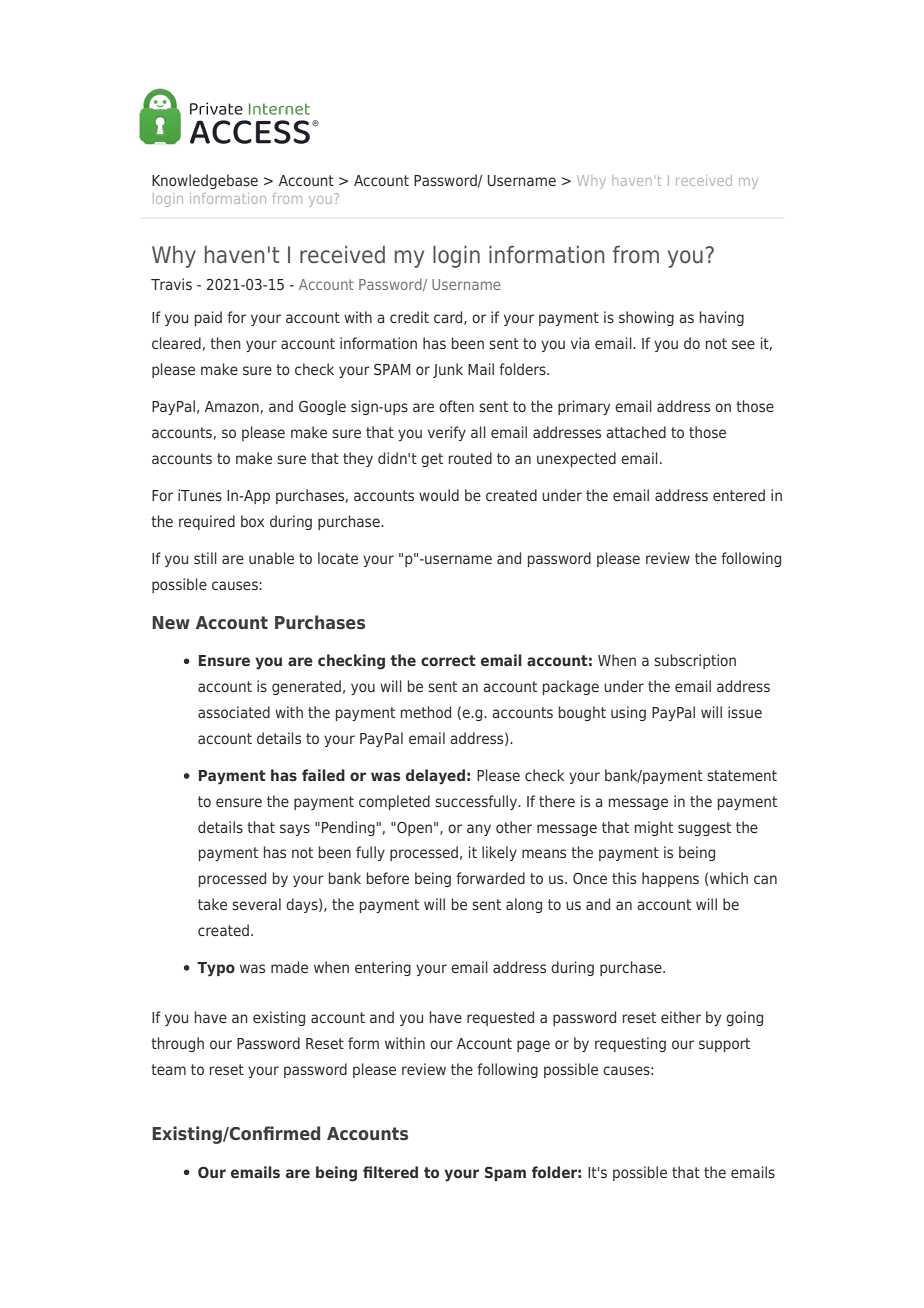  Describe the element at coordinates (171, 622) in the page. I see `New` at that location.
